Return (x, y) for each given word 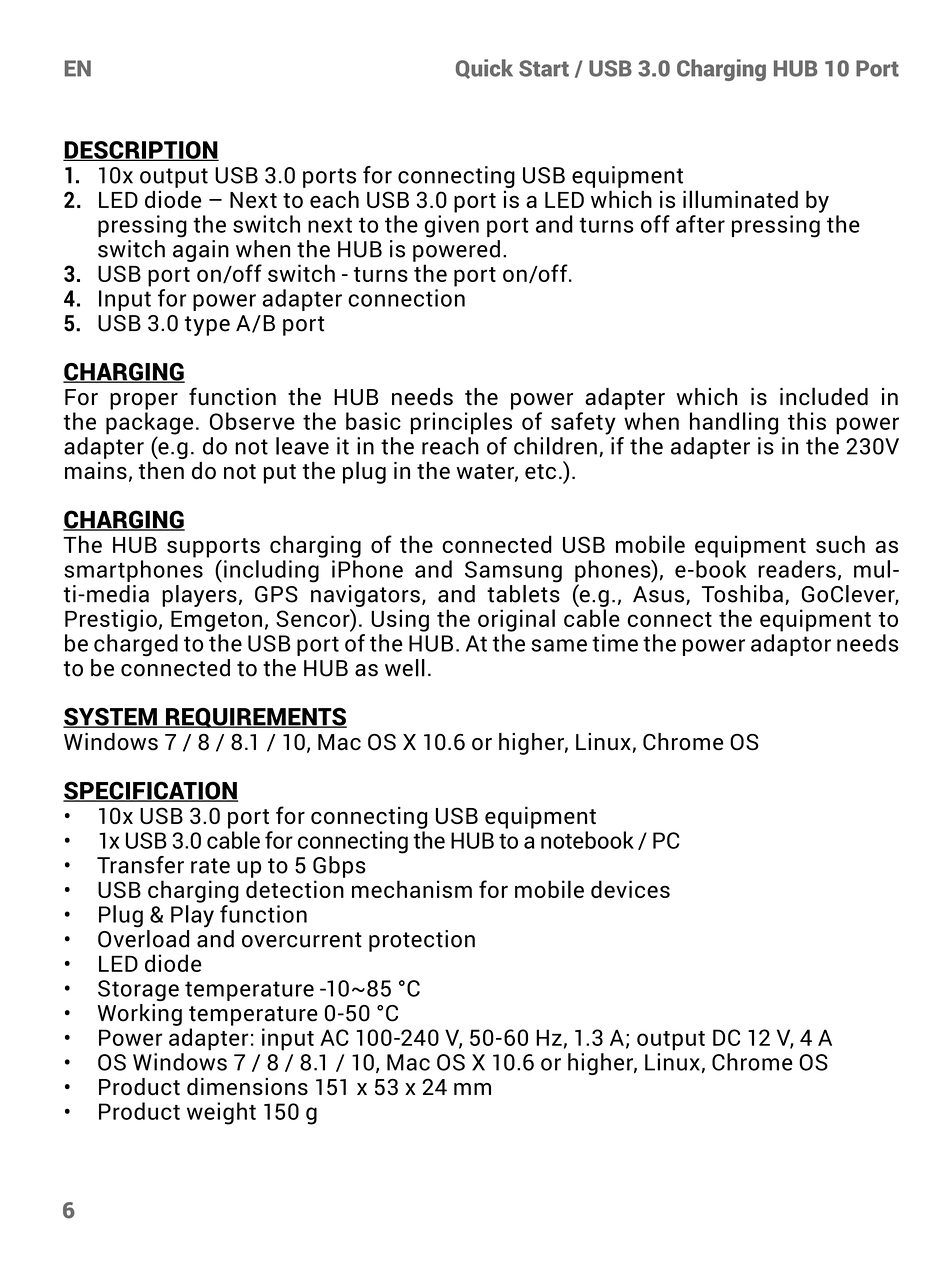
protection (422, 941)
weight (221, 1113)
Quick (484, 69)
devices (630, 889)
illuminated (740, 199)
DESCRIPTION (141, 151)
